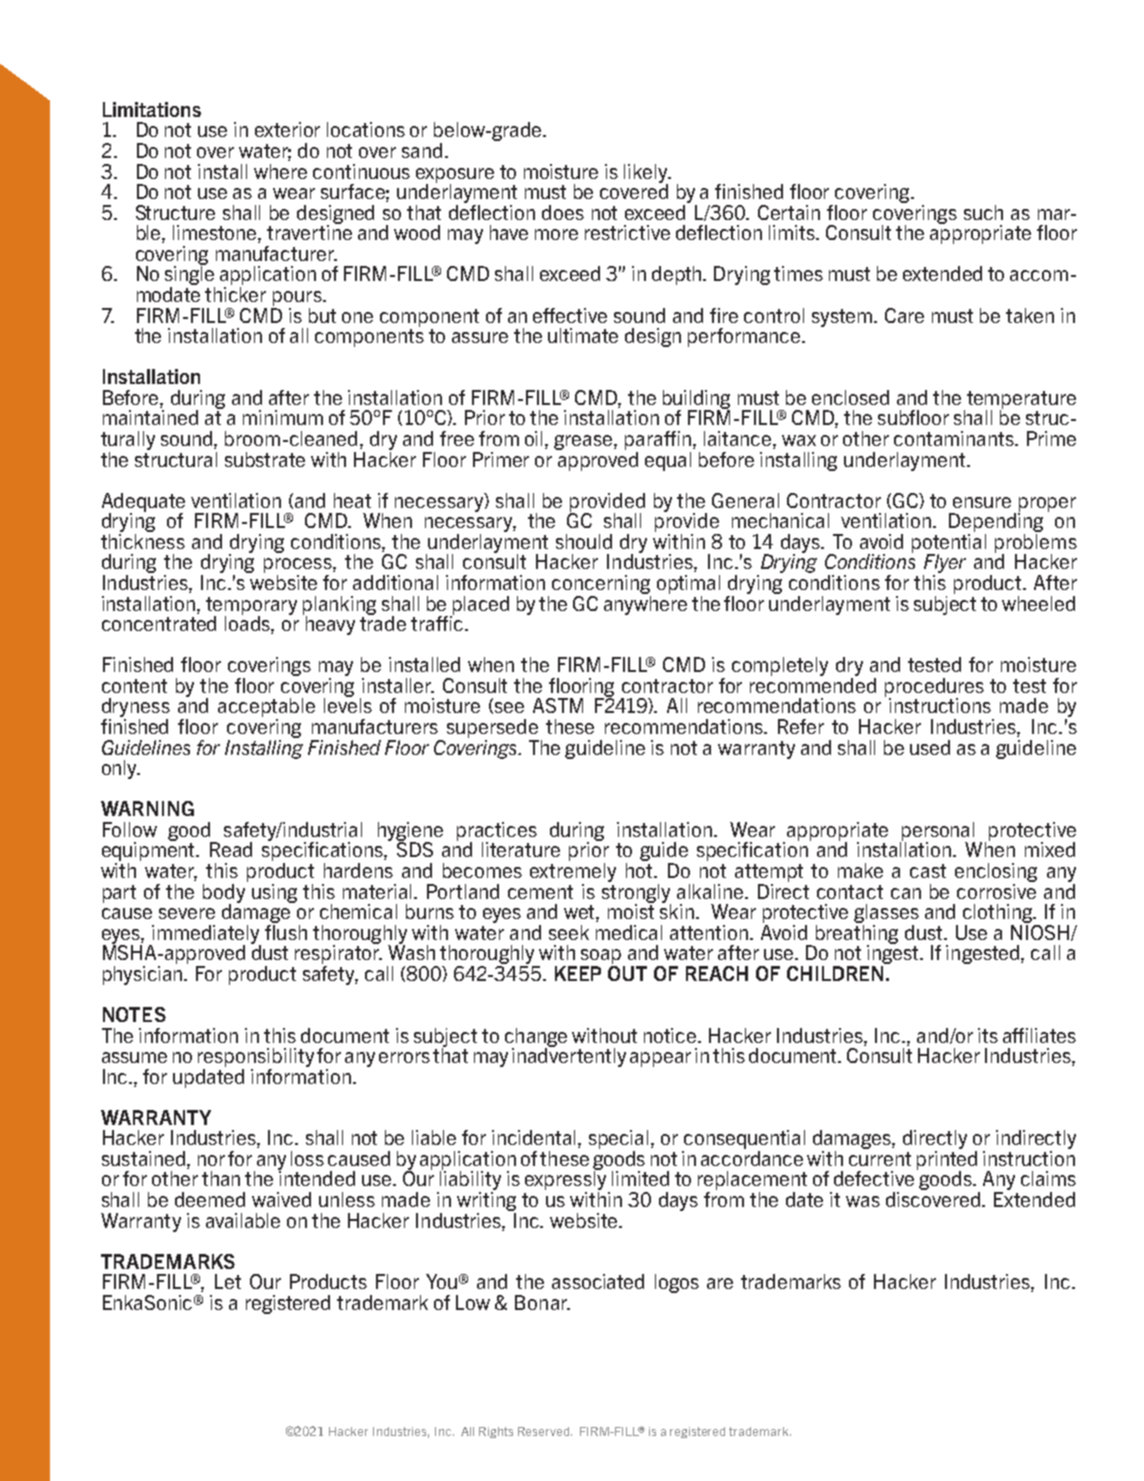  What do you see at coordinates (584, 442) in the image?
I see `grease` at bounding box center [584, 442].
